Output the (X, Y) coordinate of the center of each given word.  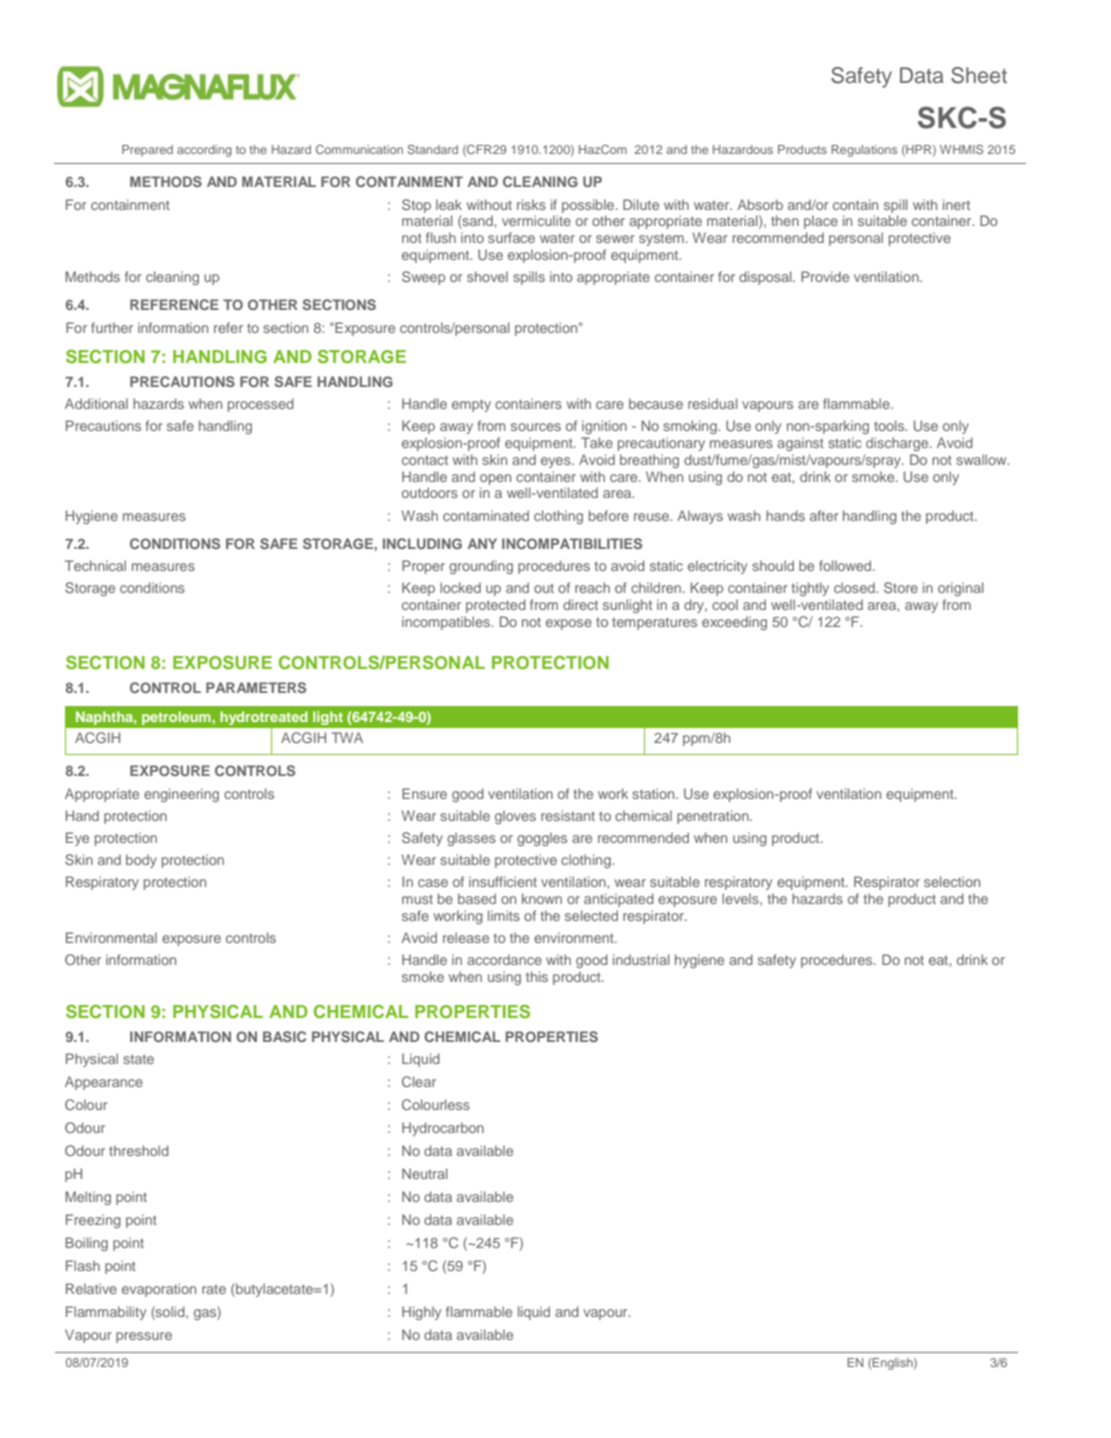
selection (952, 881)
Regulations (864, 151)
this (537, 976)
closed (855, 587)
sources (536, 427)
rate (214, 1289)
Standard (432, 149)
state (138, 1059)
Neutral (425, 1173)
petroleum (176, 718)
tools (890, 425)
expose (569, 624)
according (204, 151)
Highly (421, 1313)
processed (261, 405)
